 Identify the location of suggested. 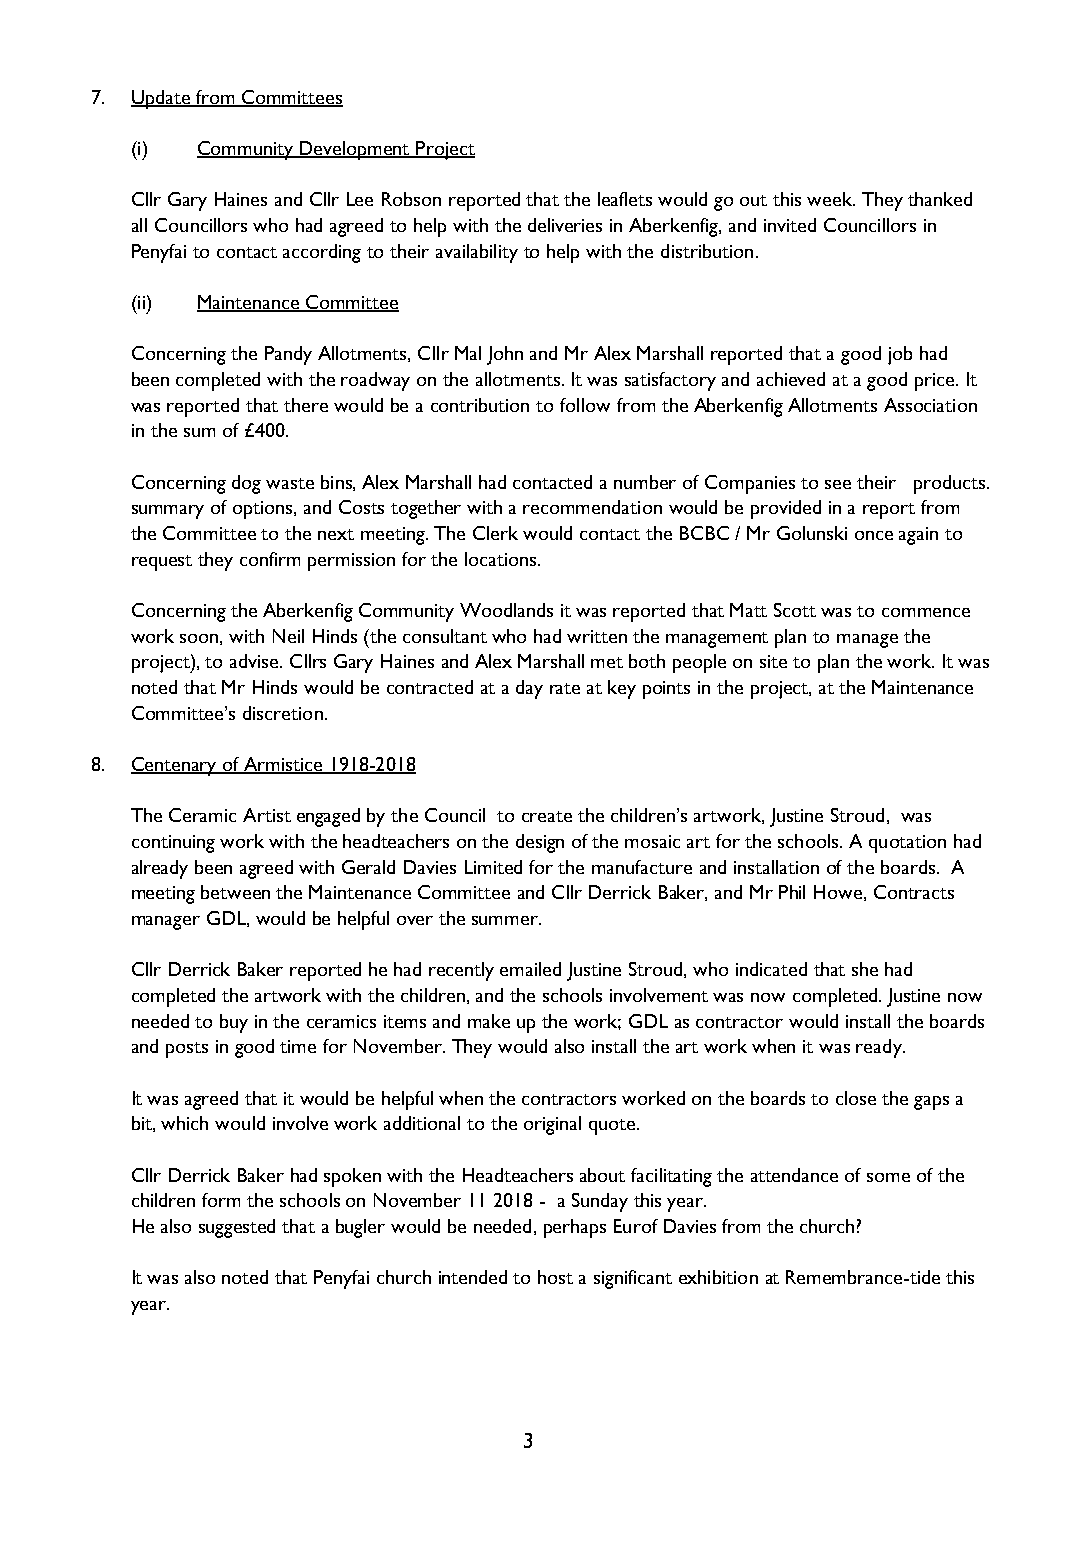
(237, 1228).
